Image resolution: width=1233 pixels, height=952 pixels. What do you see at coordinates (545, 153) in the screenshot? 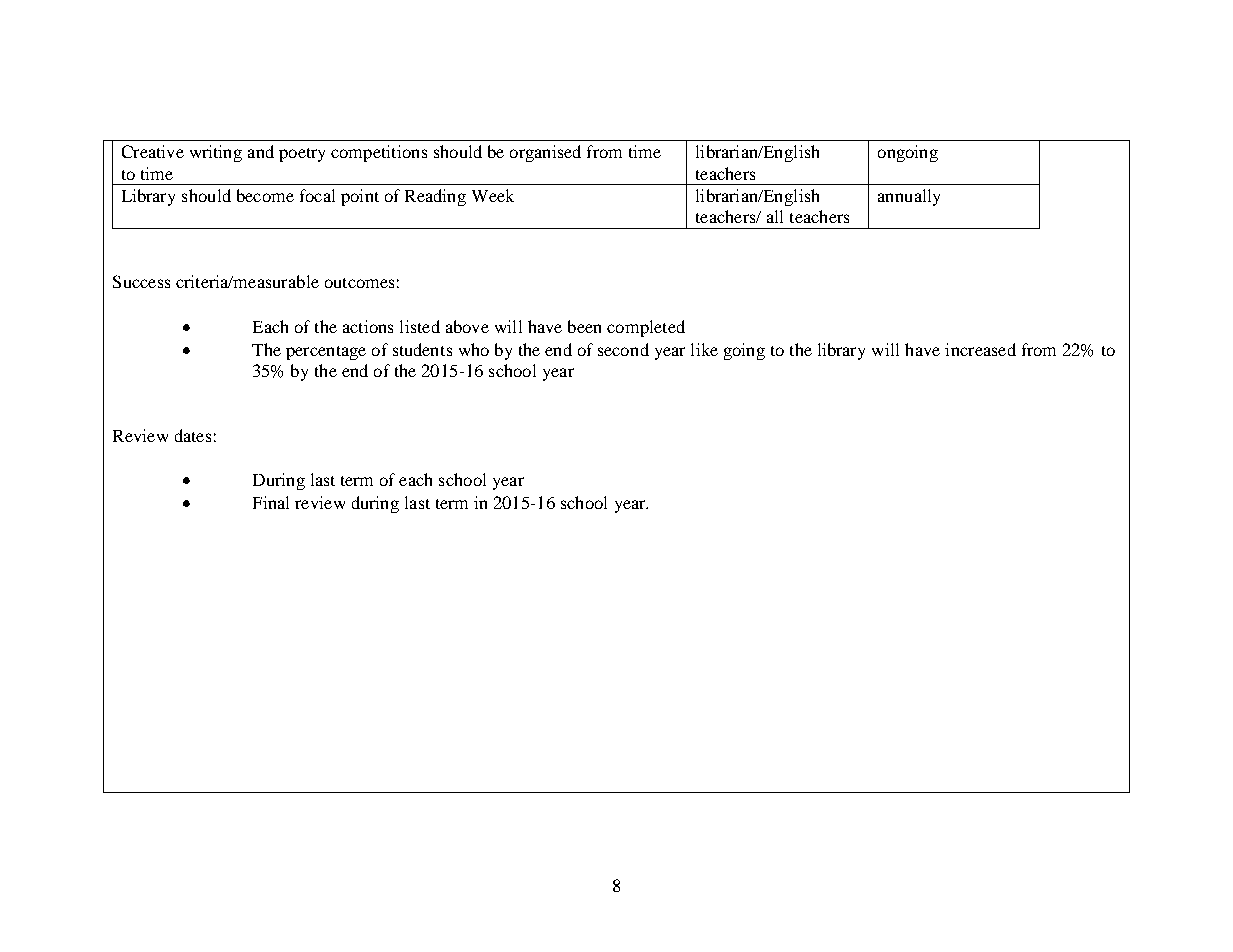
I see `organised` at bounding box center [545, 153].
